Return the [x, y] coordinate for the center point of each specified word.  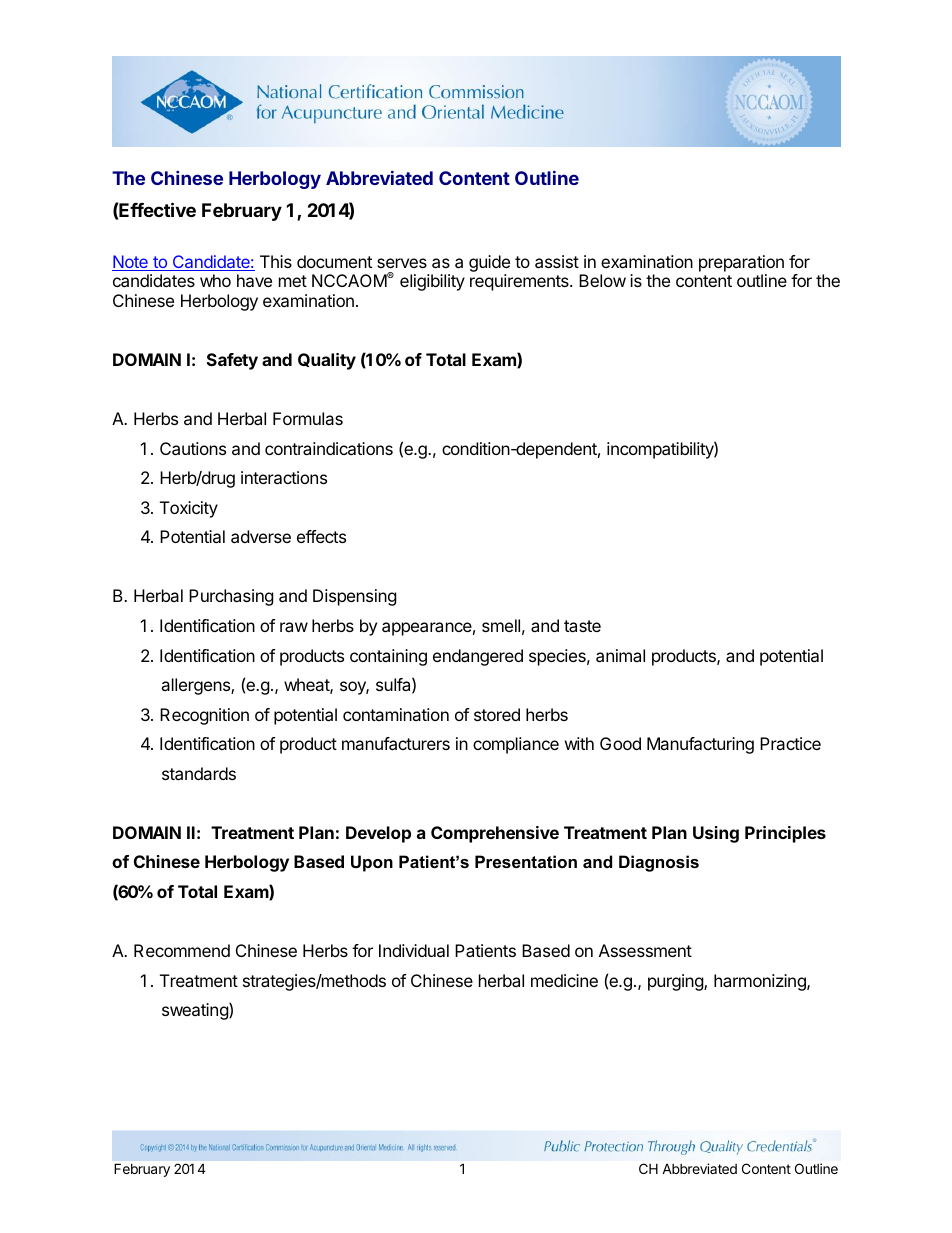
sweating [196, 1011]
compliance [516, 745]
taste [582, 626]
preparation [741, 263]
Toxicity [189, 509]
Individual [414, 950]
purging [676, 982]
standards [199, 773]
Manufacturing [700, 745]
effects [321, 536]
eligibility [432, 282]
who [215, 280]
